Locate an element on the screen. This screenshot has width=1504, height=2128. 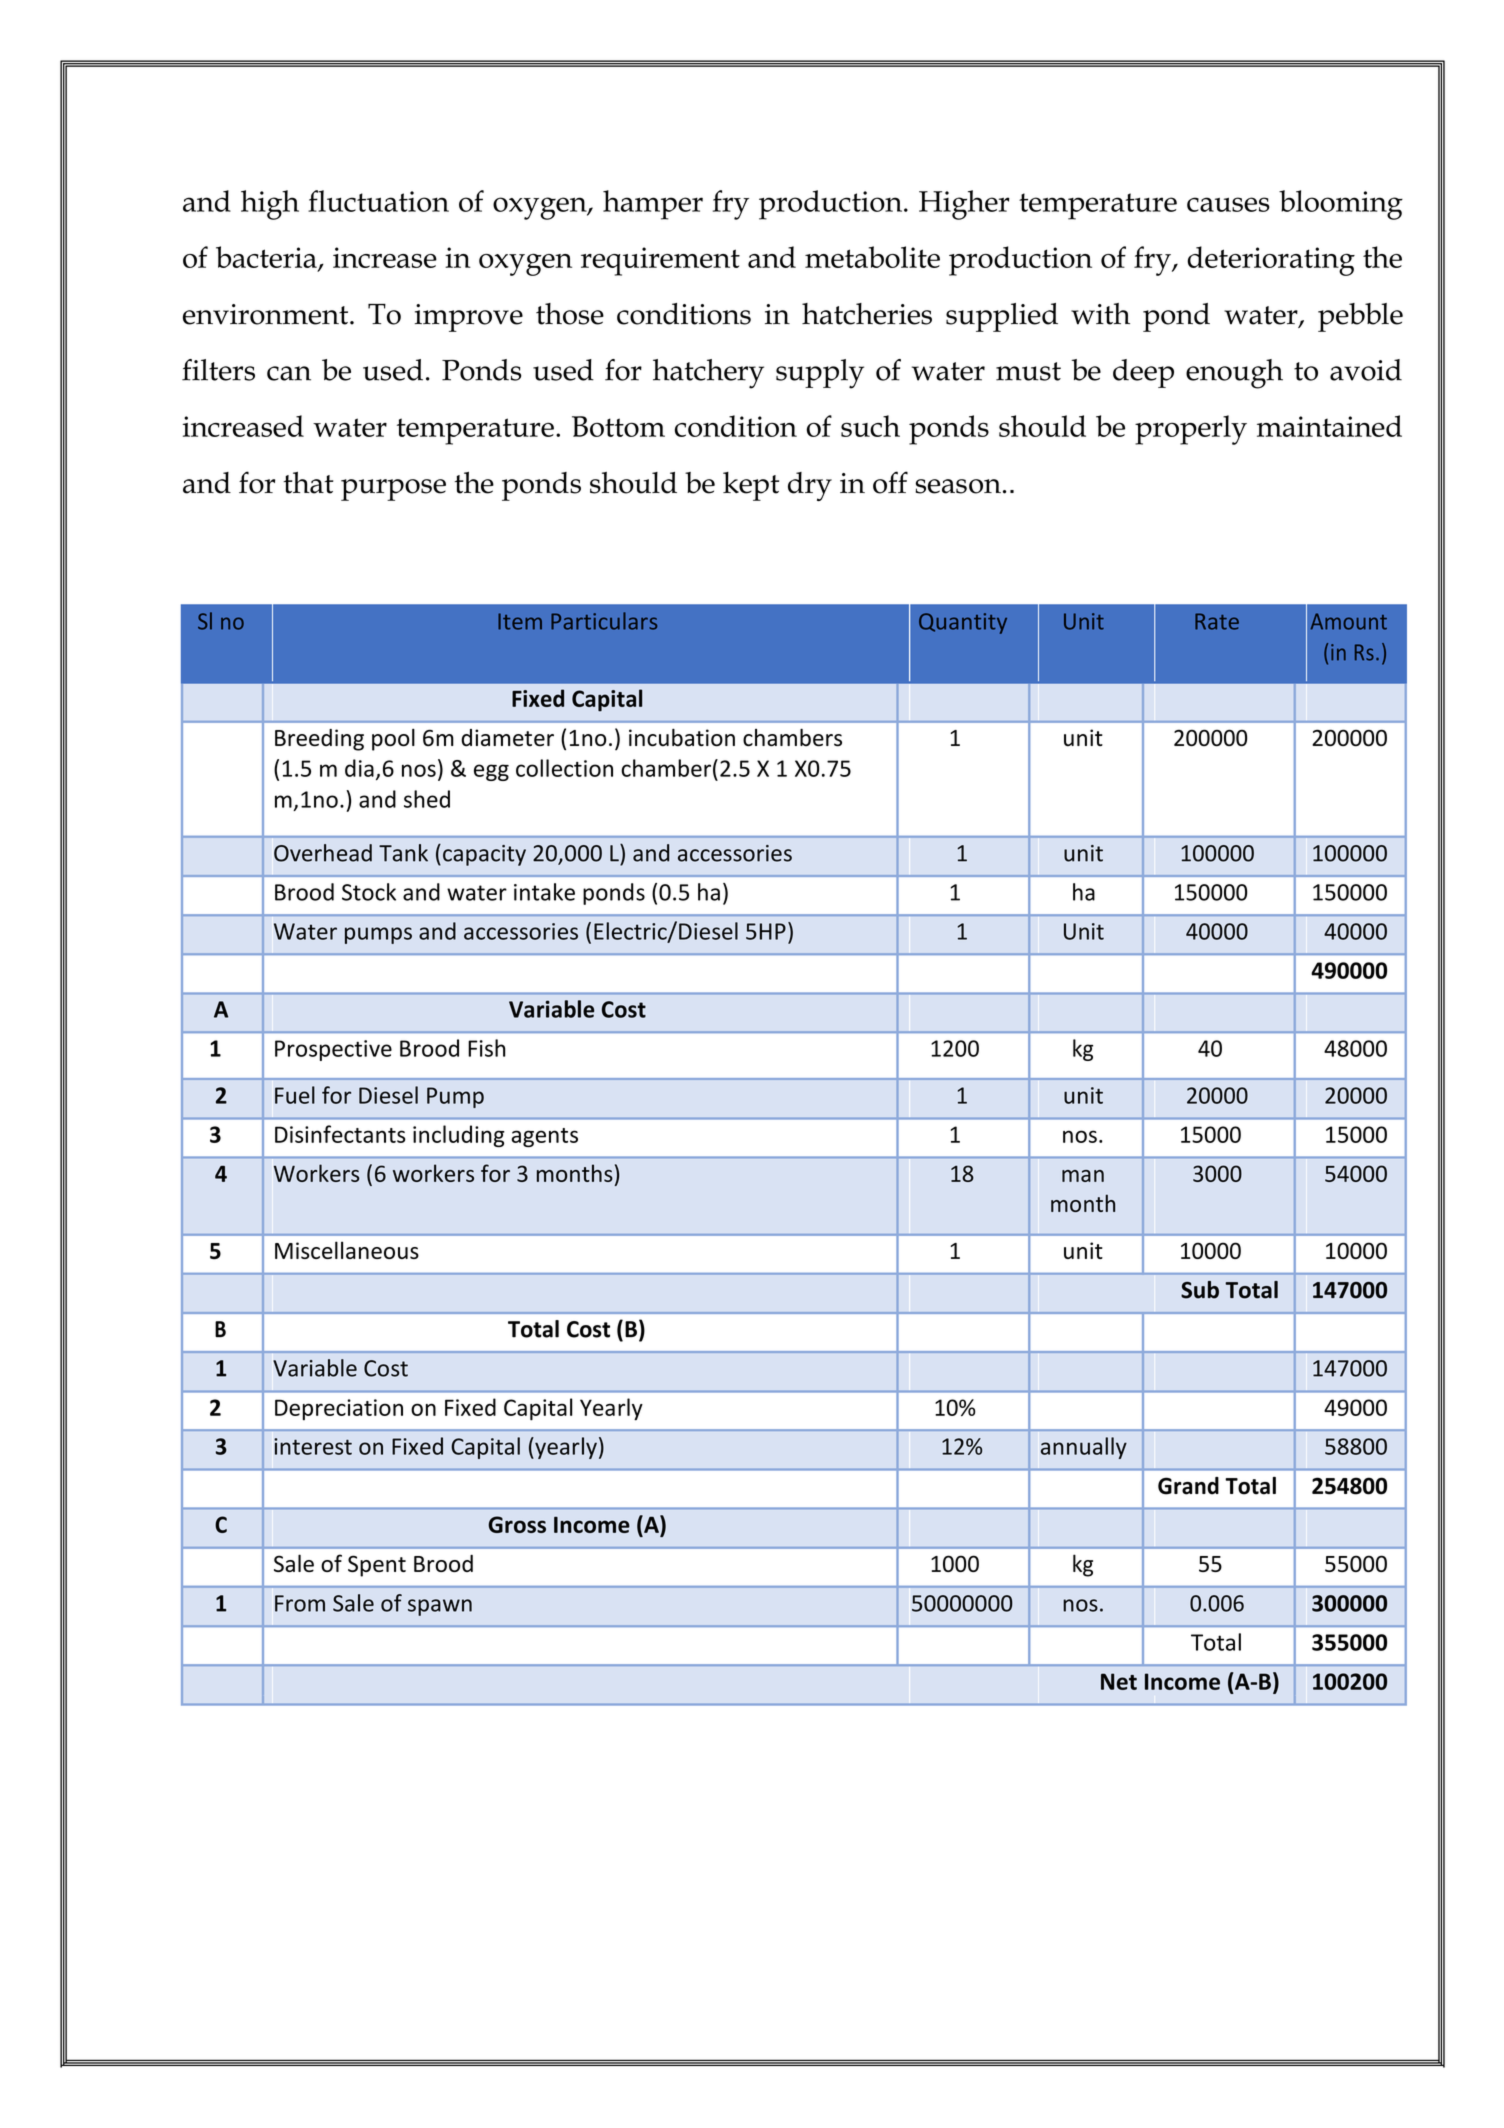
Gross is located at coordinates (517, 1524).
